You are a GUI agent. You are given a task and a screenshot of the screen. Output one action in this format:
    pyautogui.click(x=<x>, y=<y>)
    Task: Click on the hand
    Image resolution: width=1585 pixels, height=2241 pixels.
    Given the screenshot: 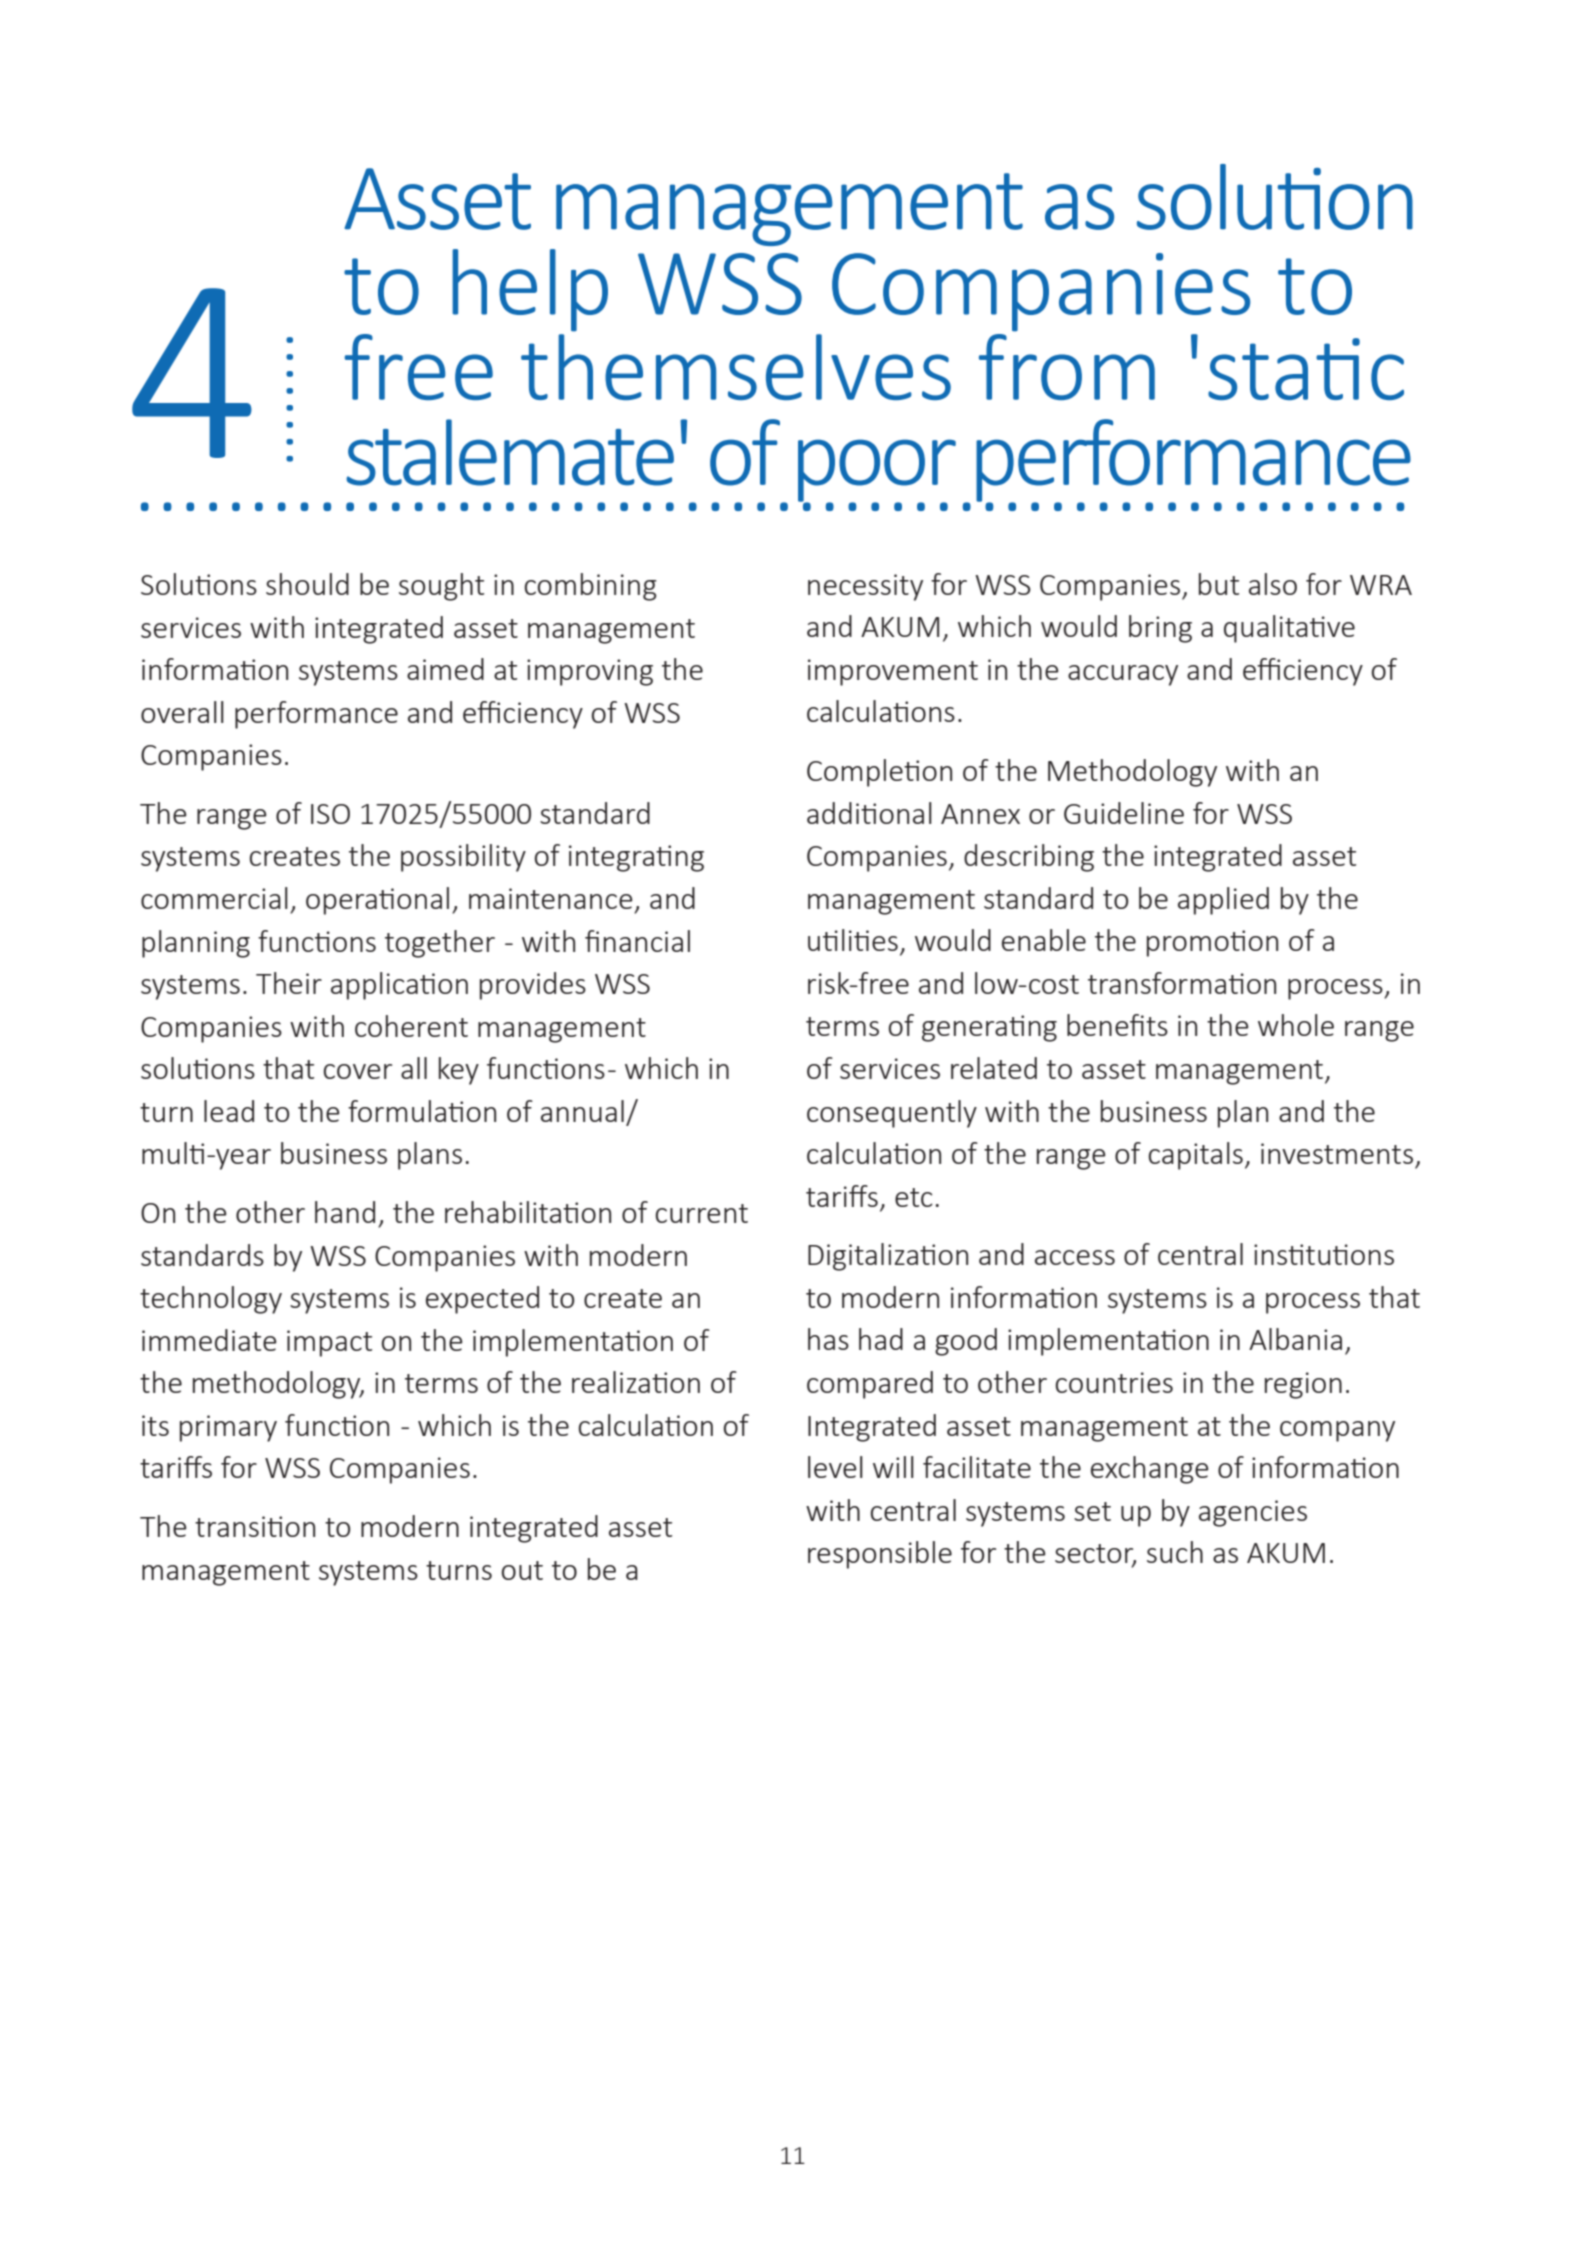 What is the action you would take?
    pyautogui.click(x=345, y=1212)
